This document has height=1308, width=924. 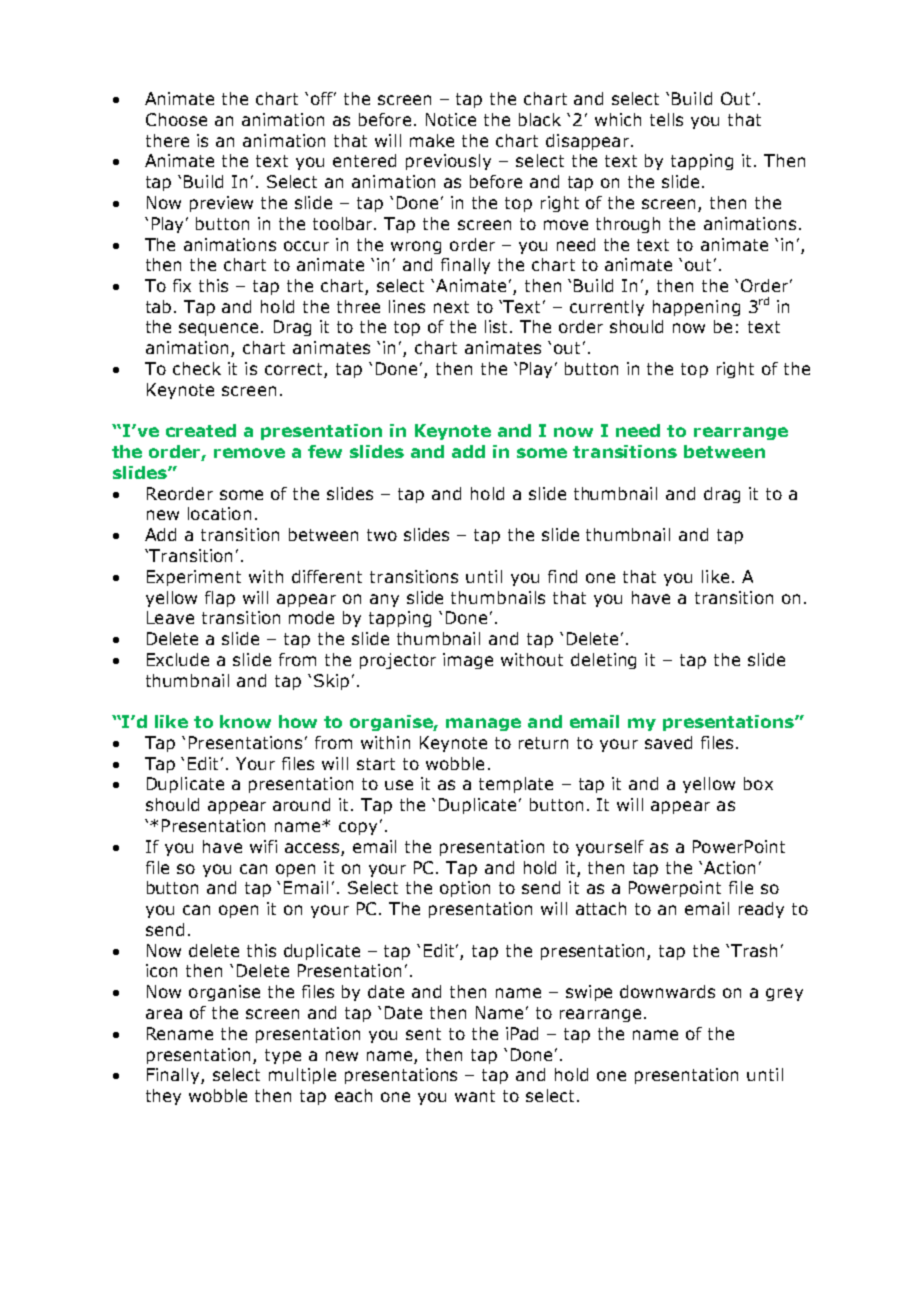 What do you see at coordinates (283, 1056) in the document?
I see `type` at bounding box center [283, 1056].
